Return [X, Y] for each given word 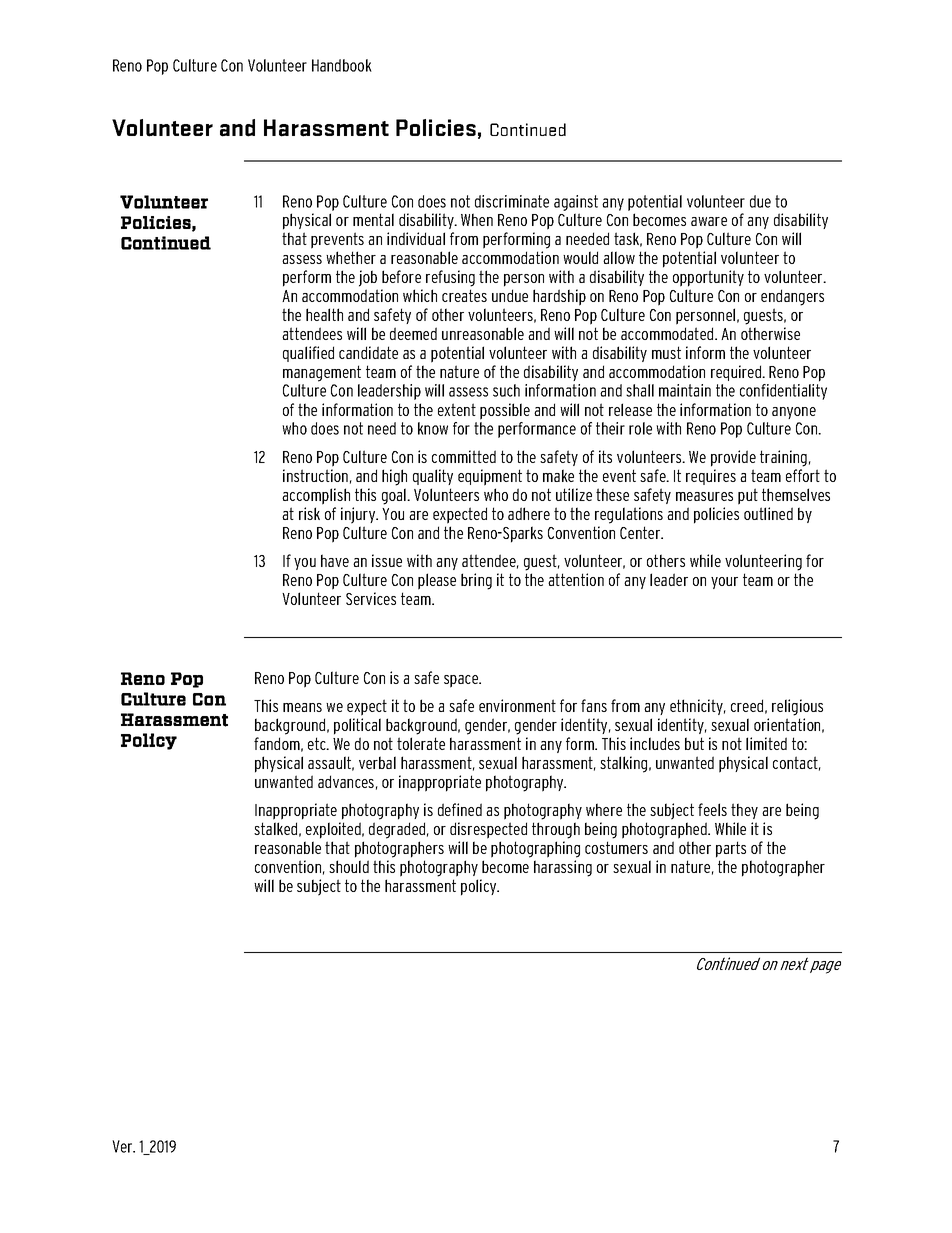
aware [709, 221]
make [558, 475]
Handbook [342, 65]
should [349, 866]
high [394, 477]
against [576, 203]
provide [733, 458]
